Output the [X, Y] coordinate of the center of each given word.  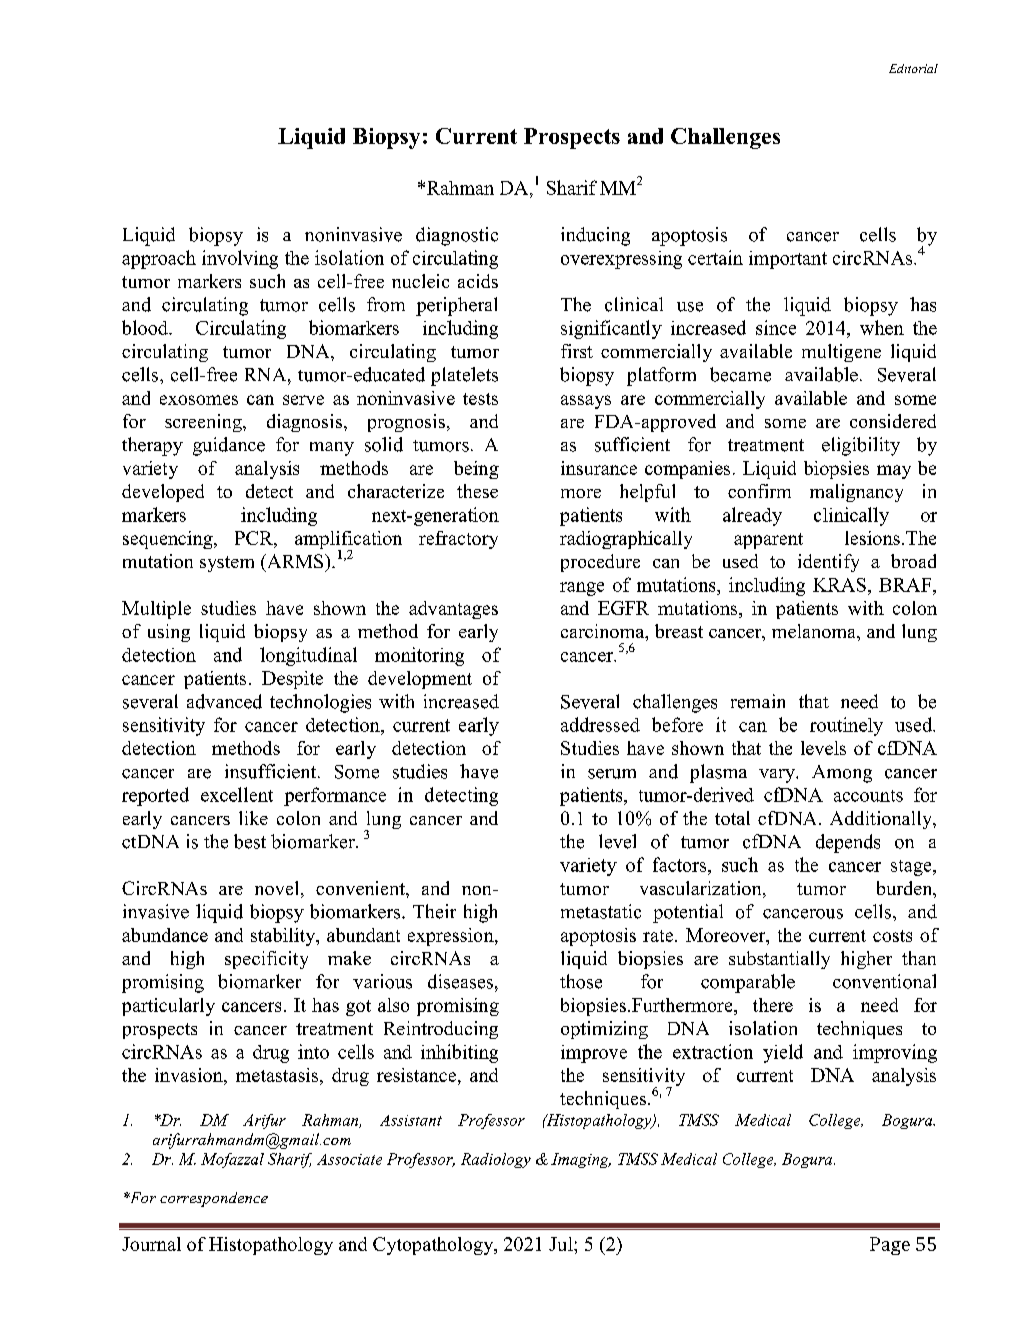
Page [890, 1246]
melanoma [815, 631]
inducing [595, 236]
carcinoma [604, 632]
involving [240, 259]
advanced [224, 701]
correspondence [214, 1199]
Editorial [913, 68]
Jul [562, 1244]
